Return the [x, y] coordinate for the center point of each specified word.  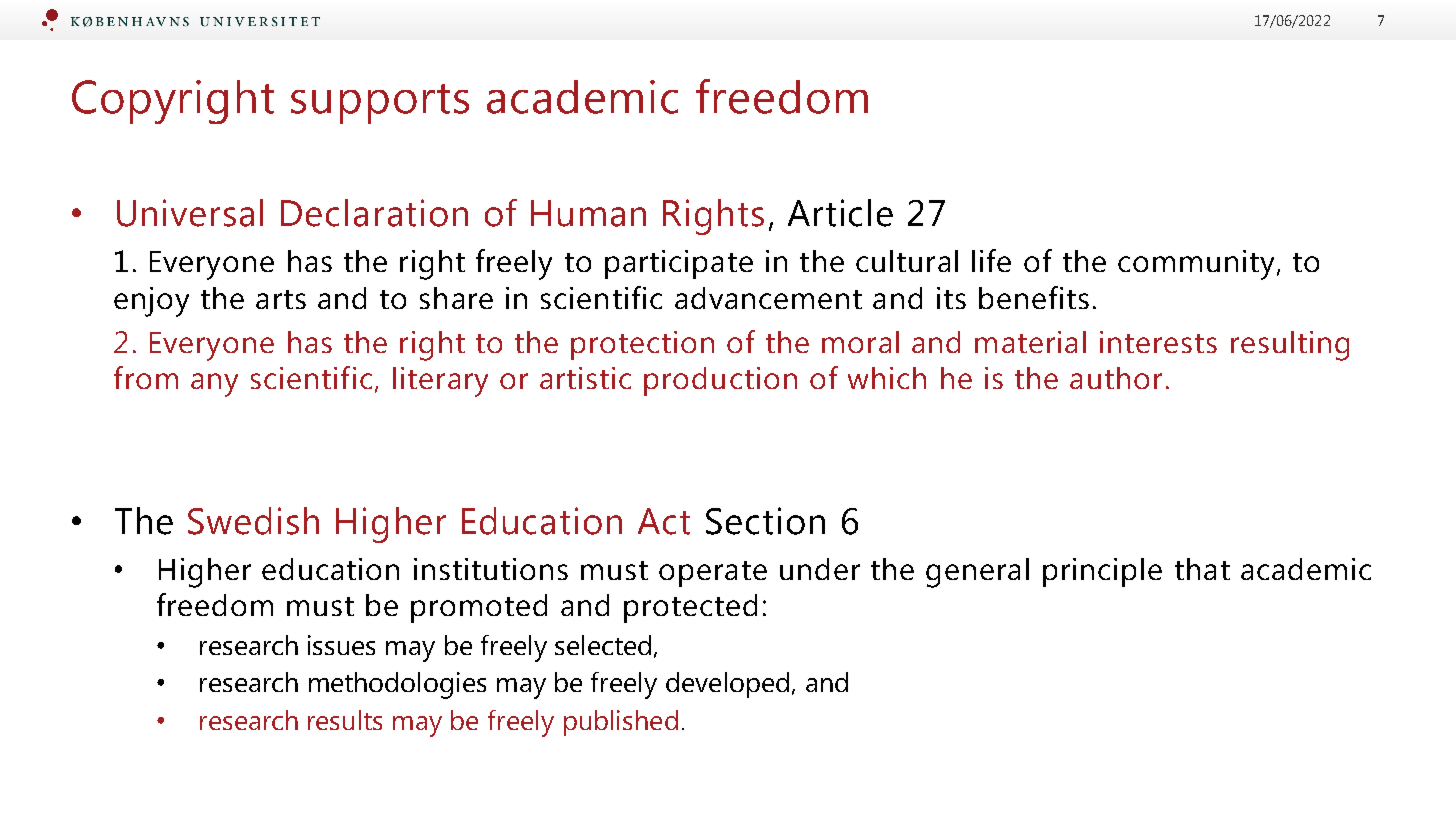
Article [840, 213]
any [214, 385]
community [1196, 265]
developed [727, 685]
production [720, 381]
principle [1102, 572]
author [1116, 378]
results [345, 720]
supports [380, 104]
